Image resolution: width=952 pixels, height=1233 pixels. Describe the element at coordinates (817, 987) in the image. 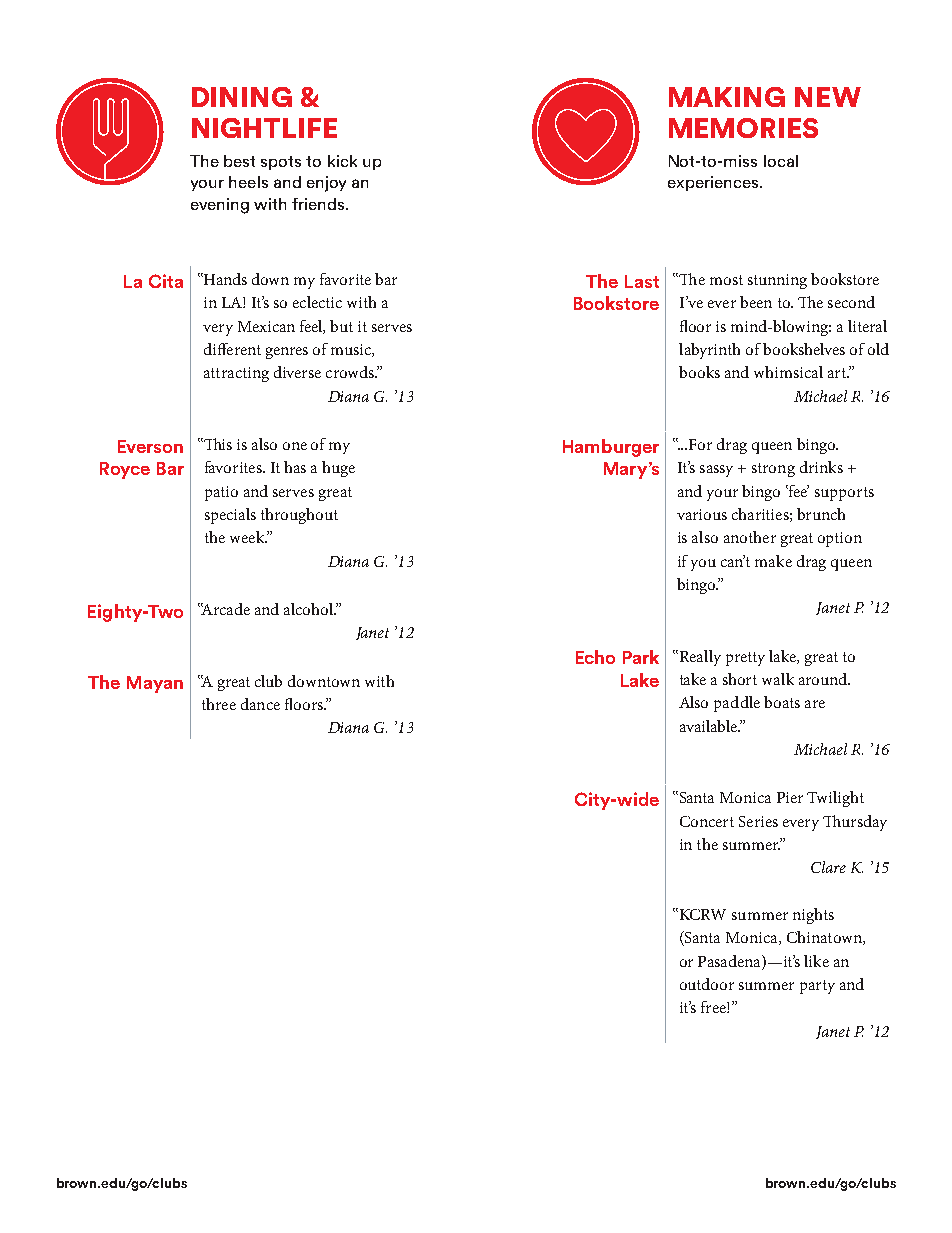

I see `party` at that location.
